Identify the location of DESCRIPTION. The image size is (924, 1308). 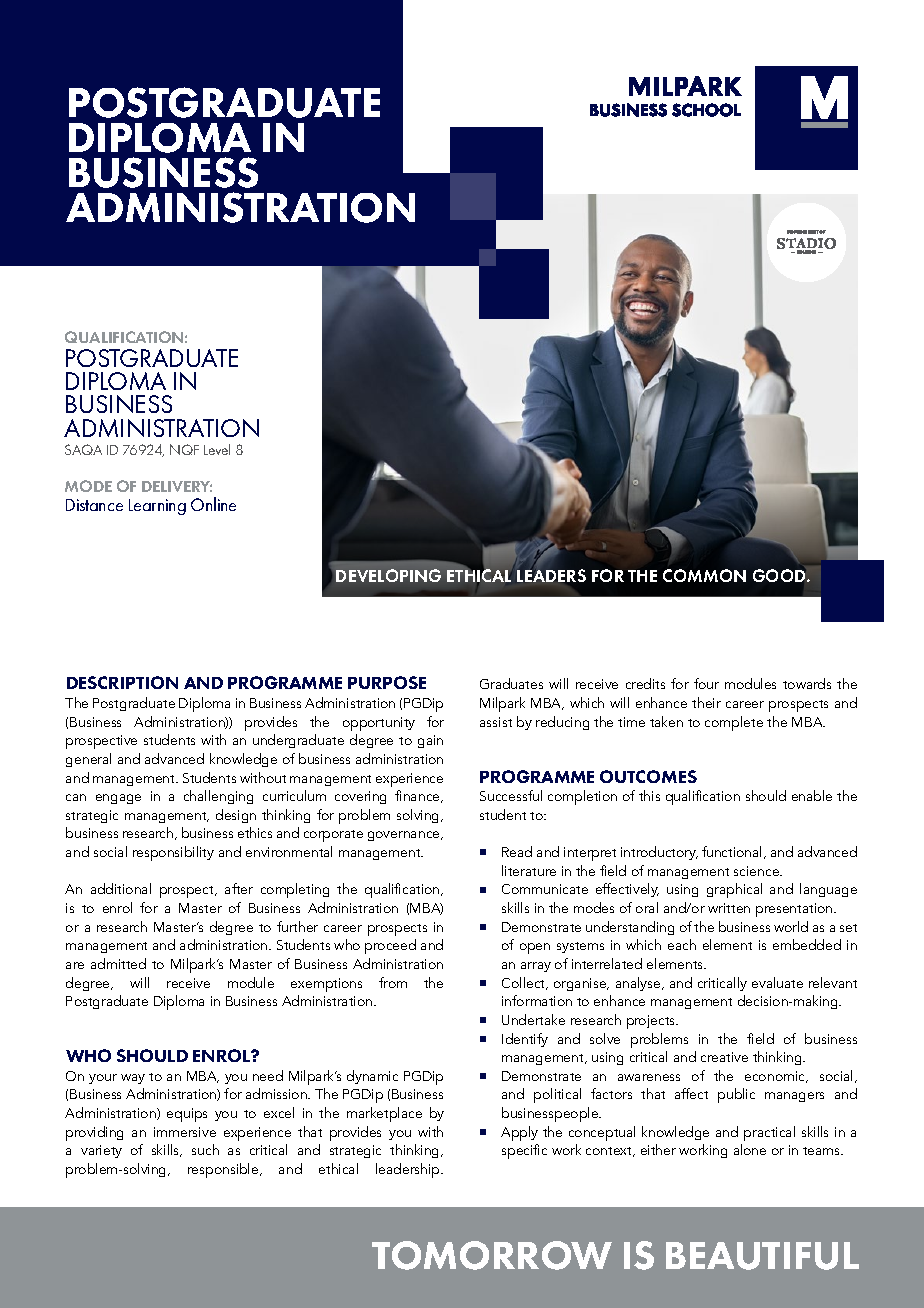
(122, 682).
